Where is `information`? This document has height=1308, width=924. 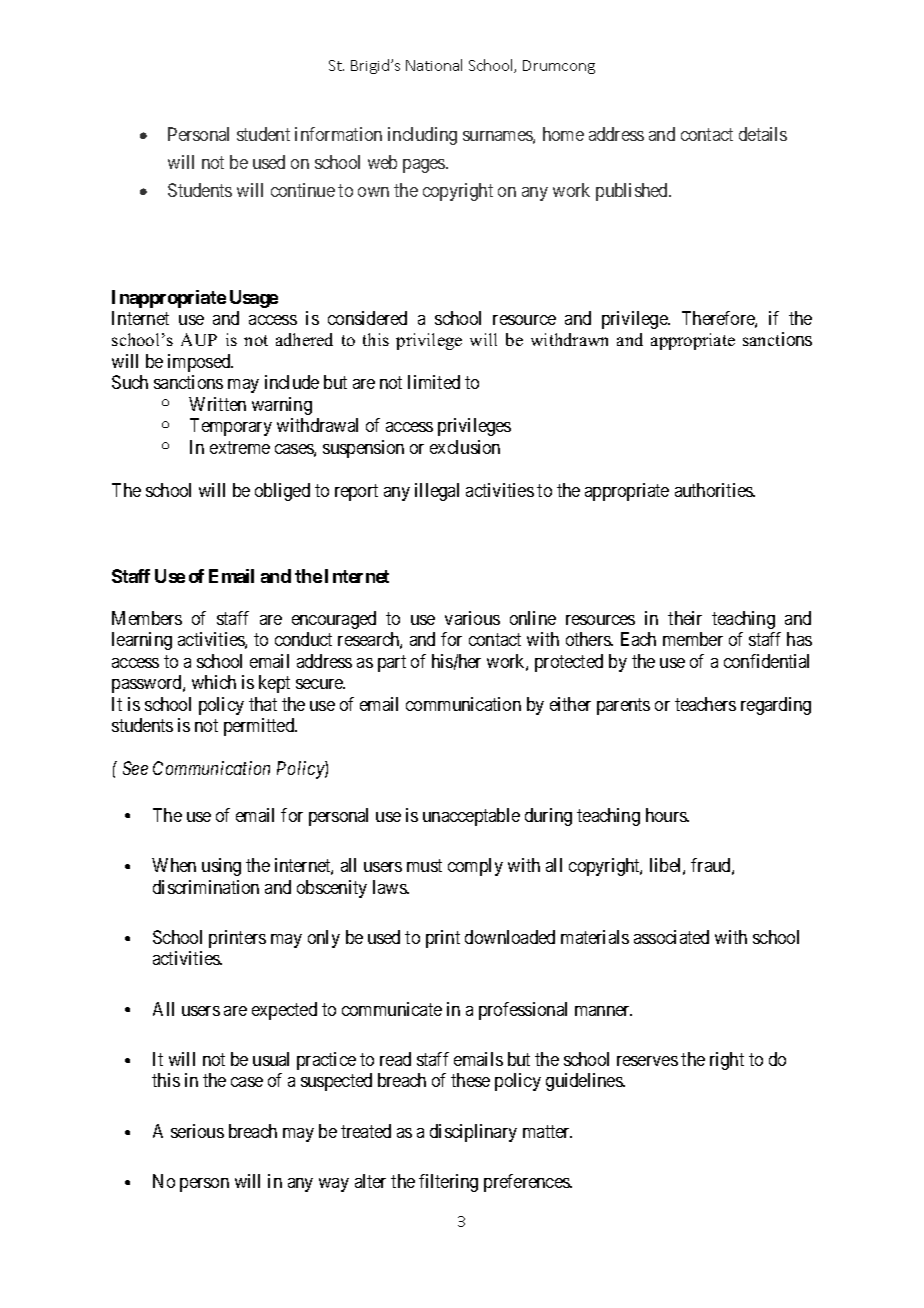
information is located at coordinates (338, 134).
